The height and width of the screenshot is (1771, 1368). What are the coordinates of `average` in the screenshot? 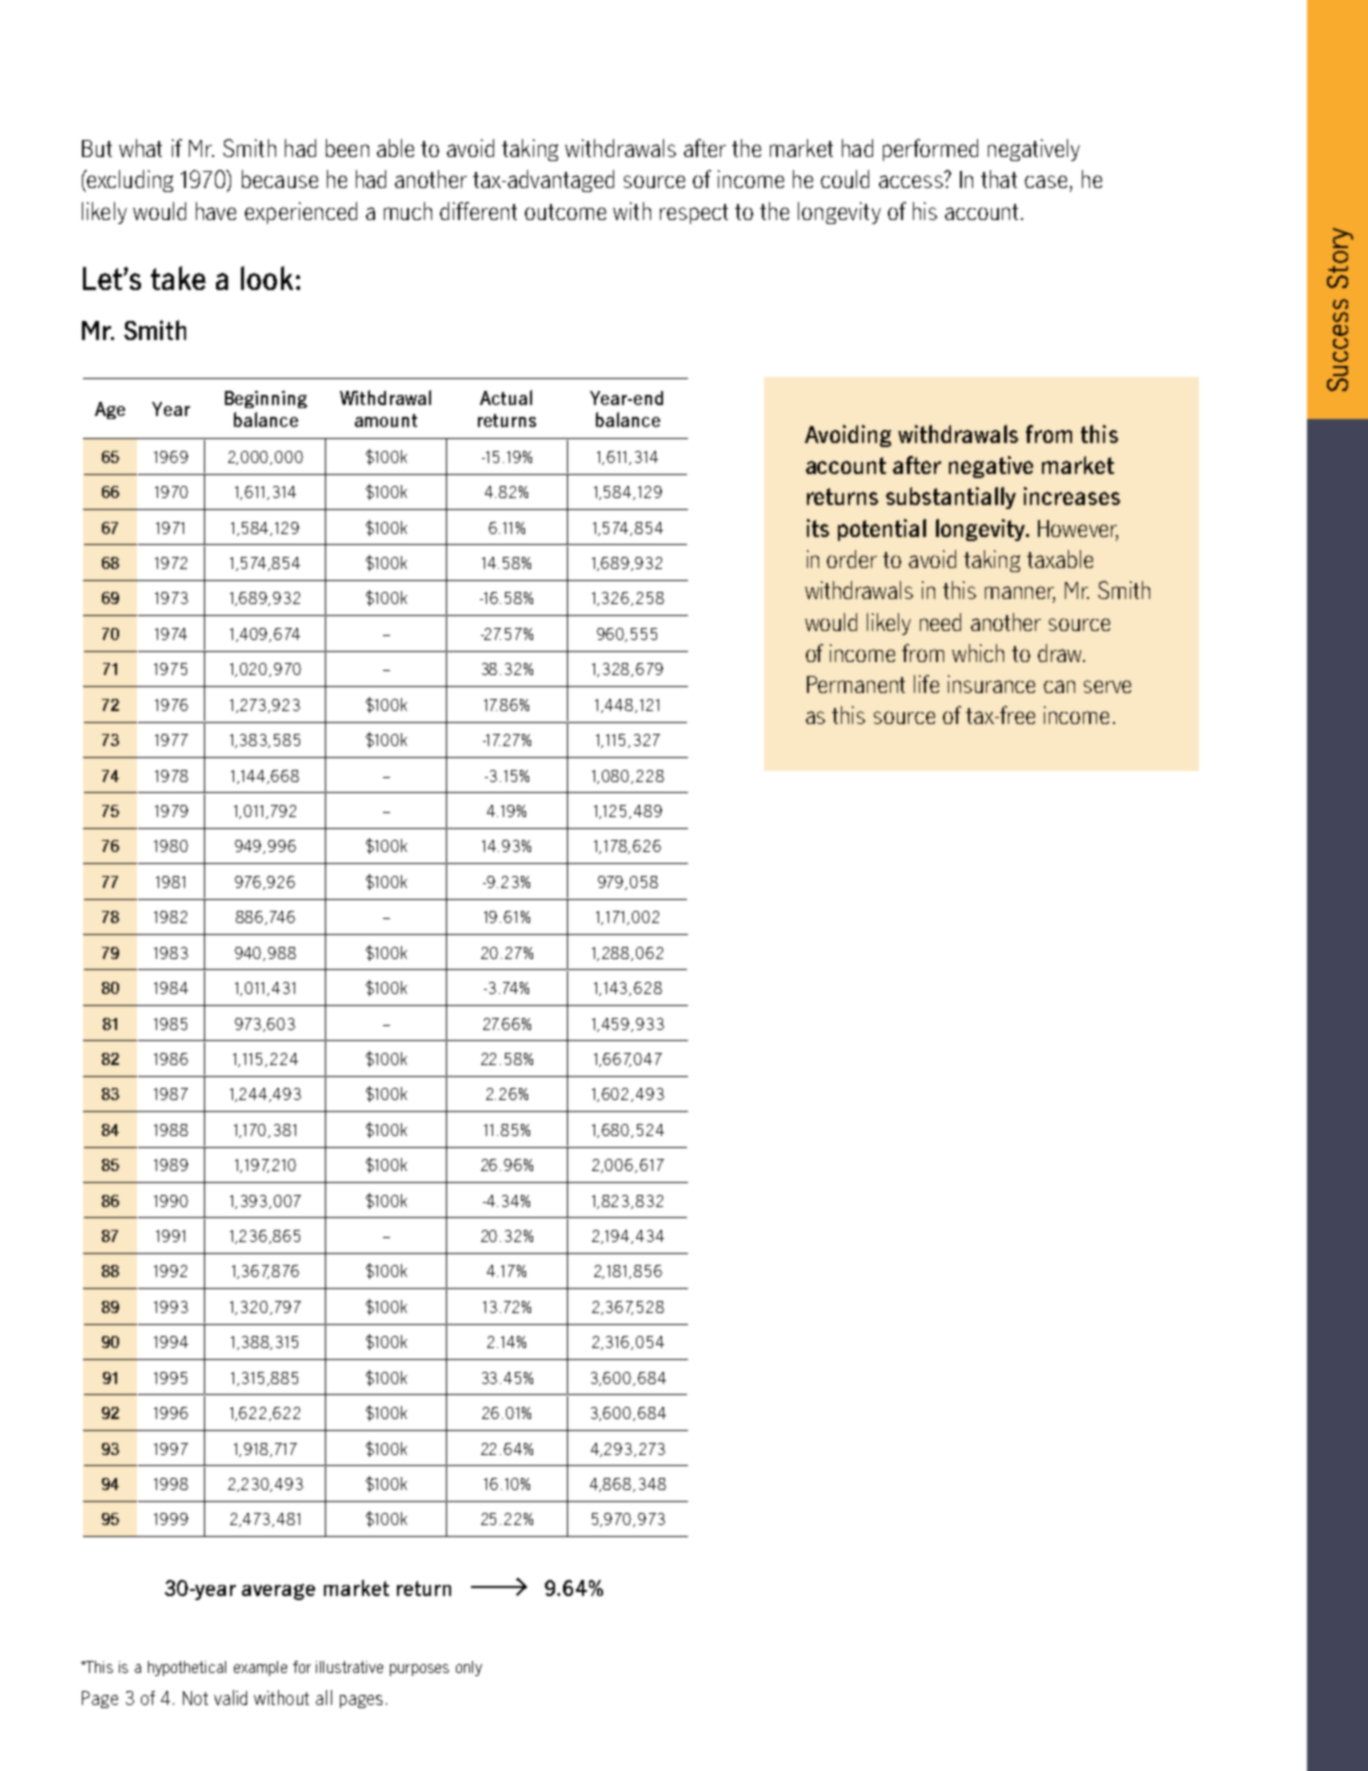 It's located at (278, 1592).
